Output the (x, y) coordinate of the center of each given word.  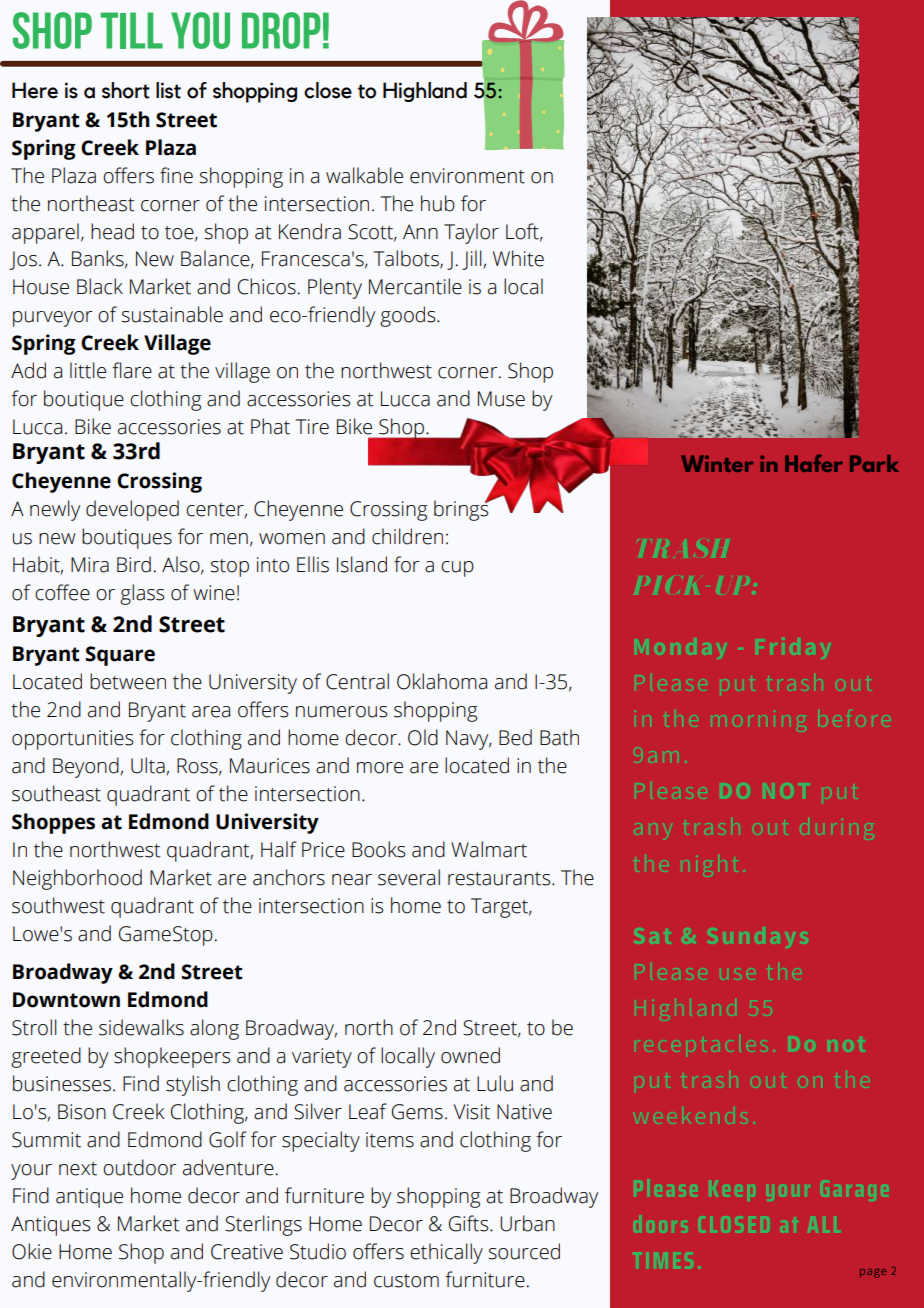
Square (120, 656)
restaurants (500, 879)
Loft (523, 232)
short (126, 90)
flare (132, 370)
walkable (364, 175)
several (409, 877)
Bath (559, 737)
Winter (717, 463)
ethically (446, 1253)
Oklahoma (442, 681)
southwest (58, 905)
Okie (32, 1251)
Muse (501, 399)
